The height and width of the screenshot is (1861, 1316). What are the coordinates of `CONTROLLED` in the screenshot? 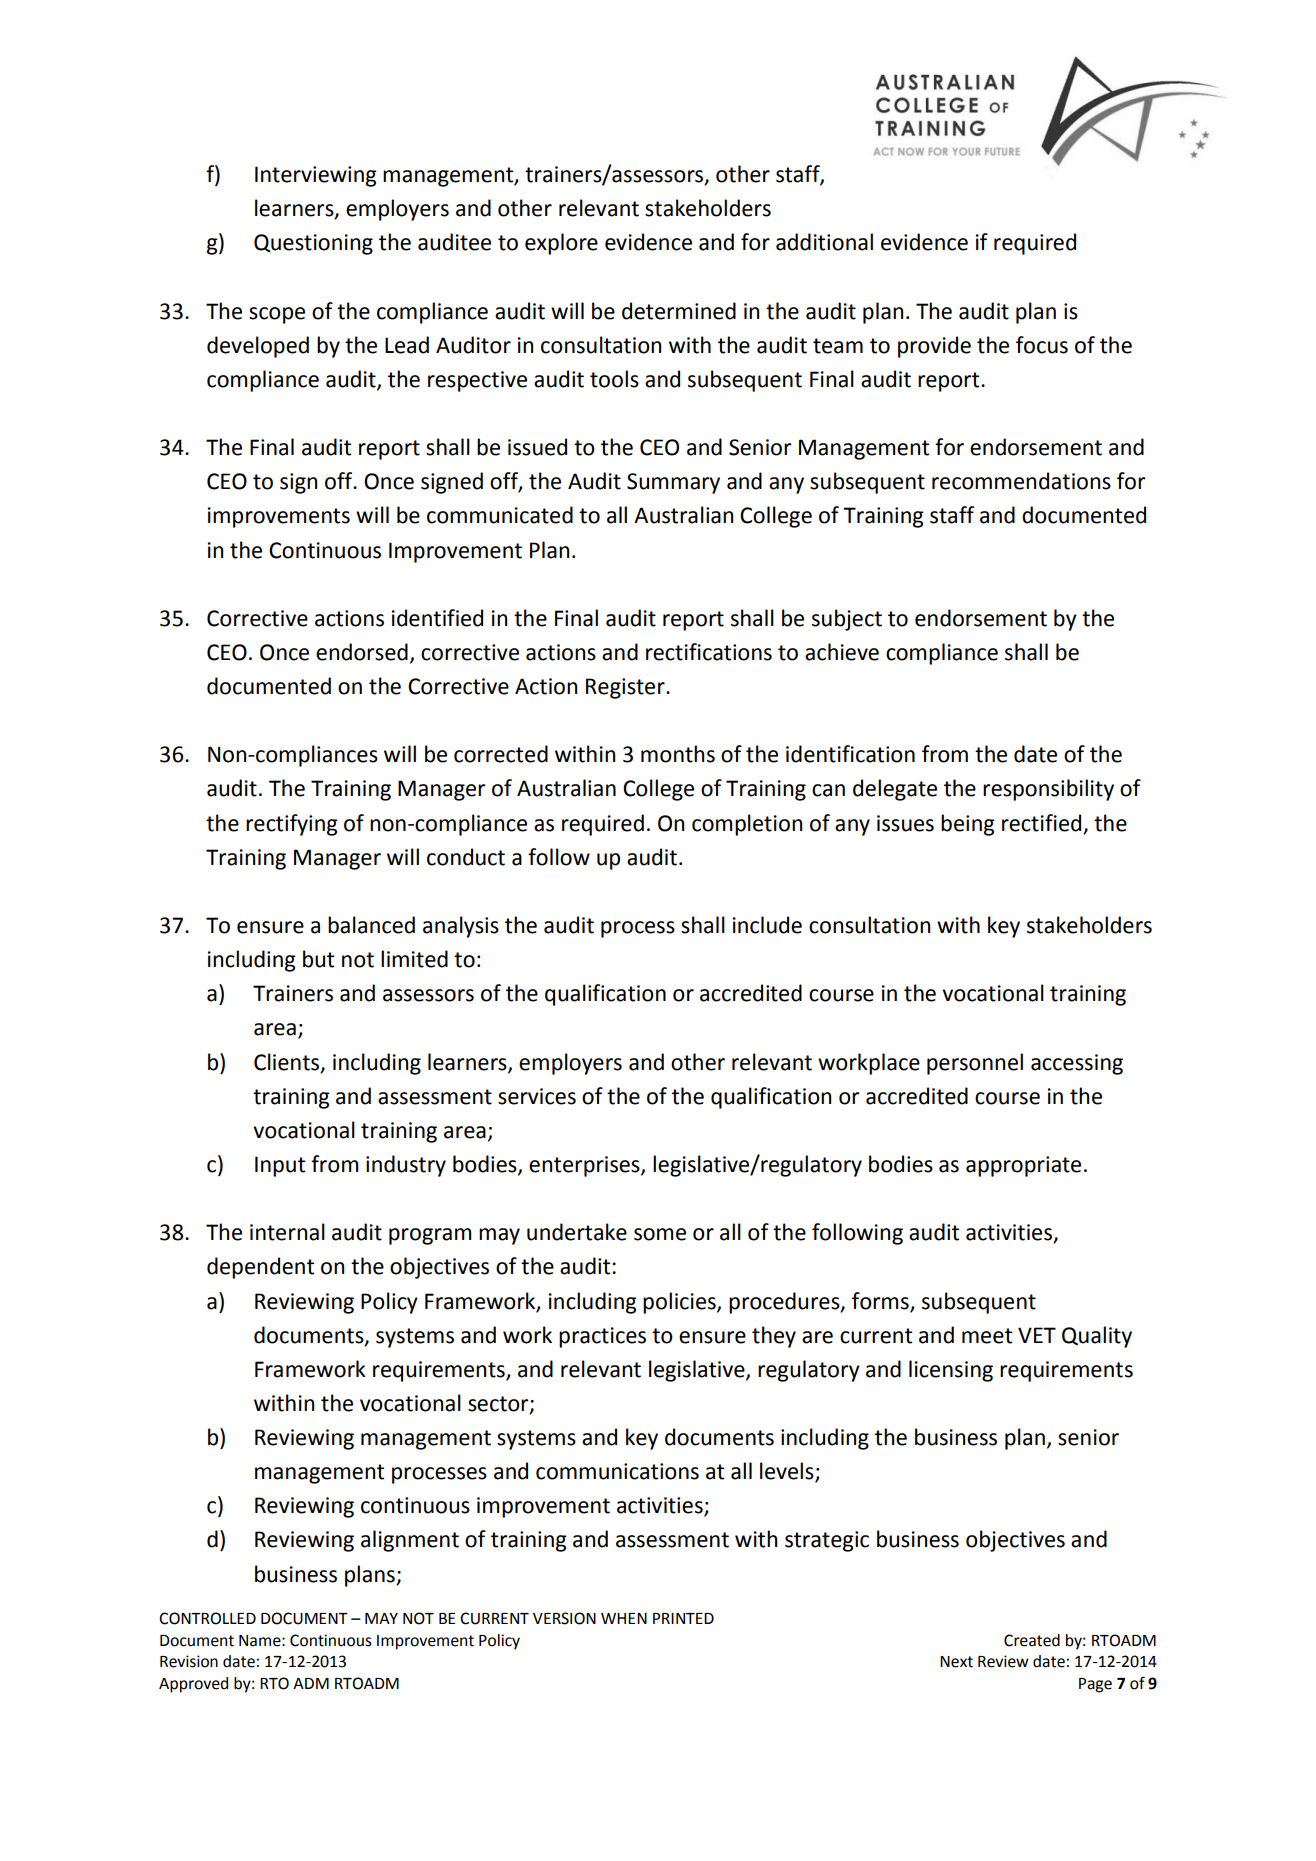 It's located at (207, 1618).
